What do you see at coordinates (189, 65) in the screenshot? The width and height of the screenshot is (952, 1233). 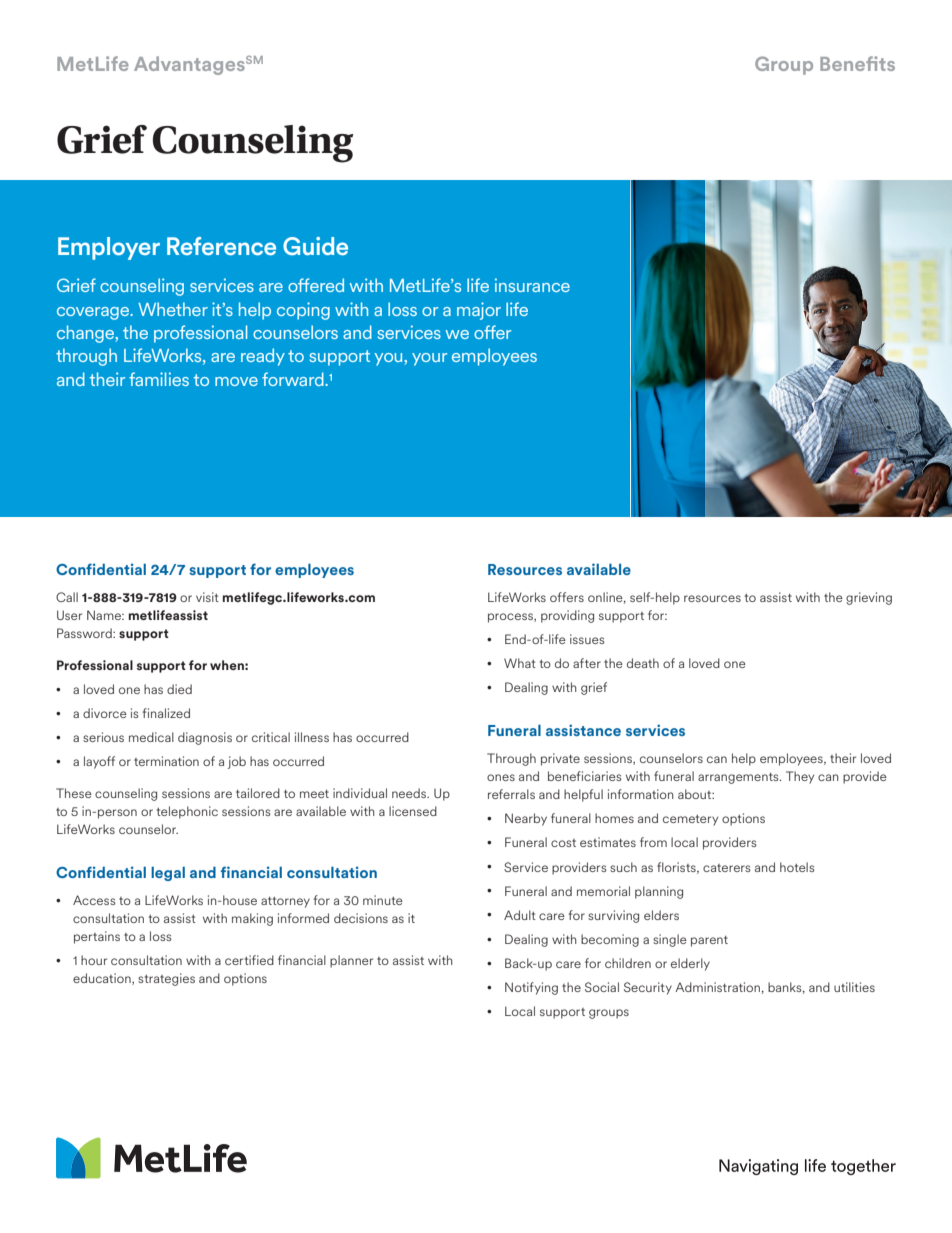 I see `Advantages` at bounding box center [189, 65].
